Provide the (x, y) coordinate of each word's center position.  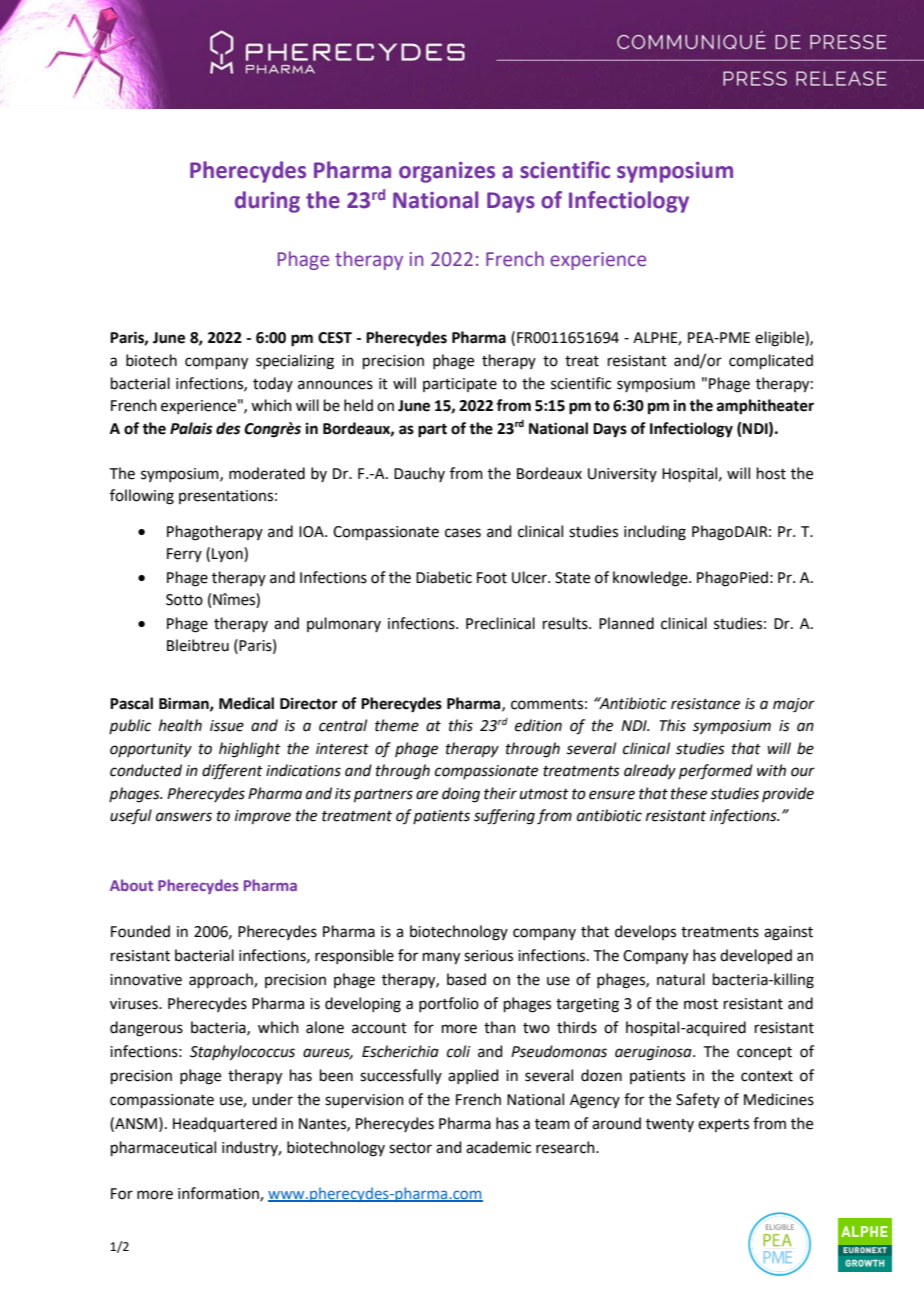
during (267, 202)
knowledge (651, 579)
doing (461, 795)
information (219, 1194)
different (232, 772)
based (466, 979)
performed (716, 772)
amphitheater (765, 407)
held (358, 405)
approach (222, 980)
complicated (771, 361)
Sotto (184, 600)
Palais (191, 428)
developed (756, 956)
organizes (447, 172)
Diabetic (444, 577)
